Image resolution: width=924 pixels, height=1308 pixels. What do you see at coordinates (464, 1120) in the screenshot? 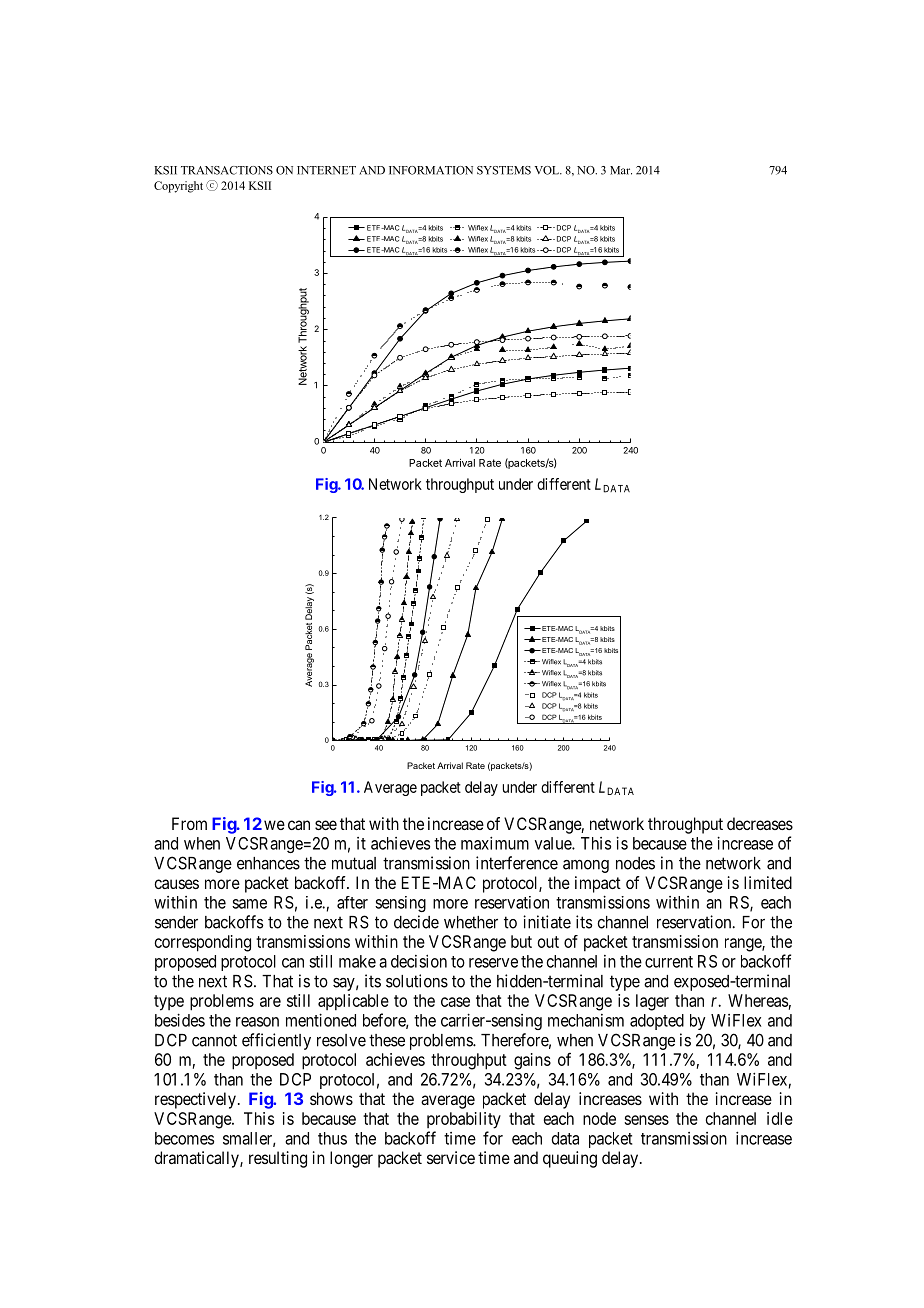
I see `probability` at bounding box center [464, 1120].
